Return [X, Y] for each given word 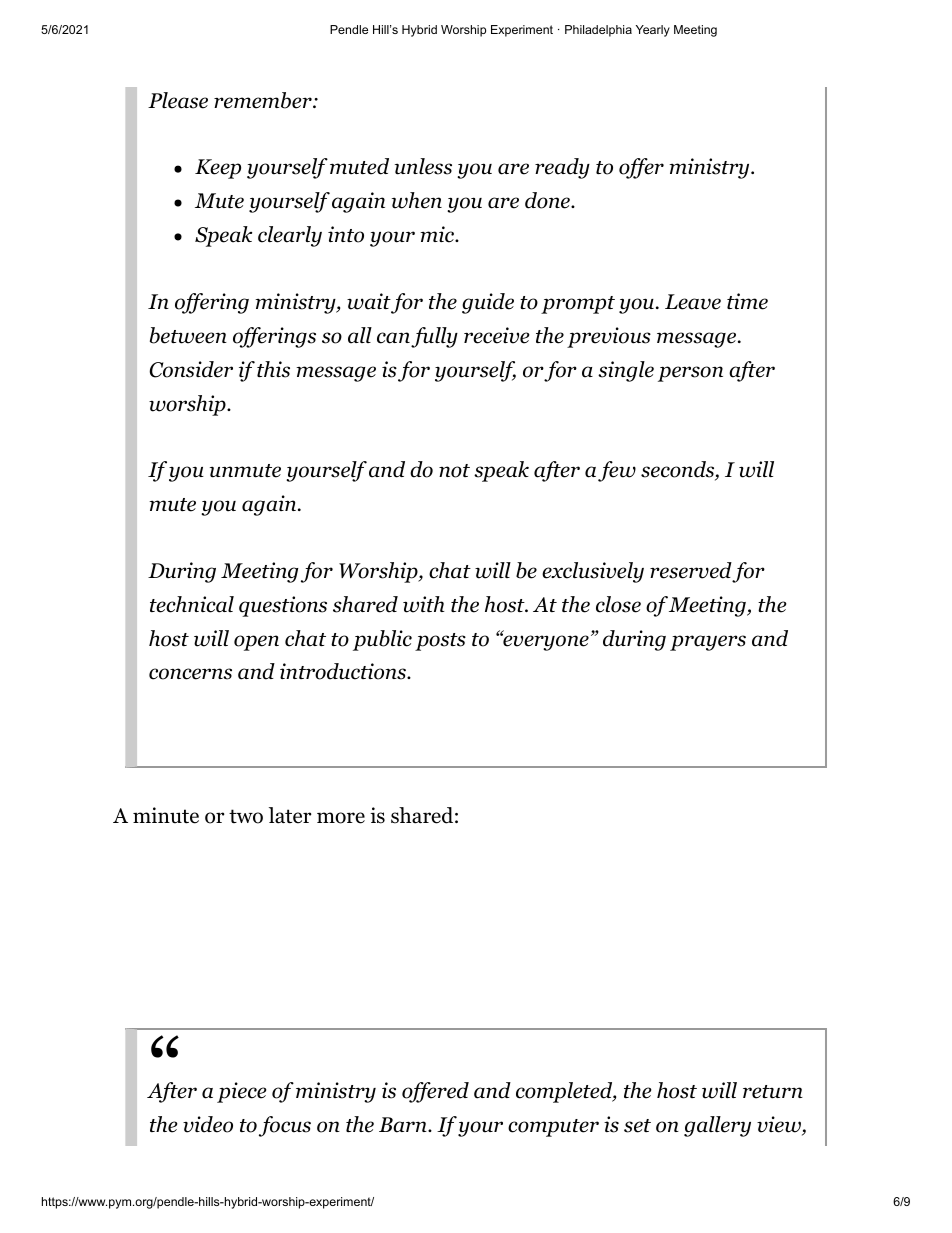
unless [423, 166]
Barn [404, 1125]
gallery [717, 1126]
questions [283, 606]
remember [264, 100]
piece [242, 1092]
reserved [691, 570]
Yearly [653, 31]
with [424, 604]
